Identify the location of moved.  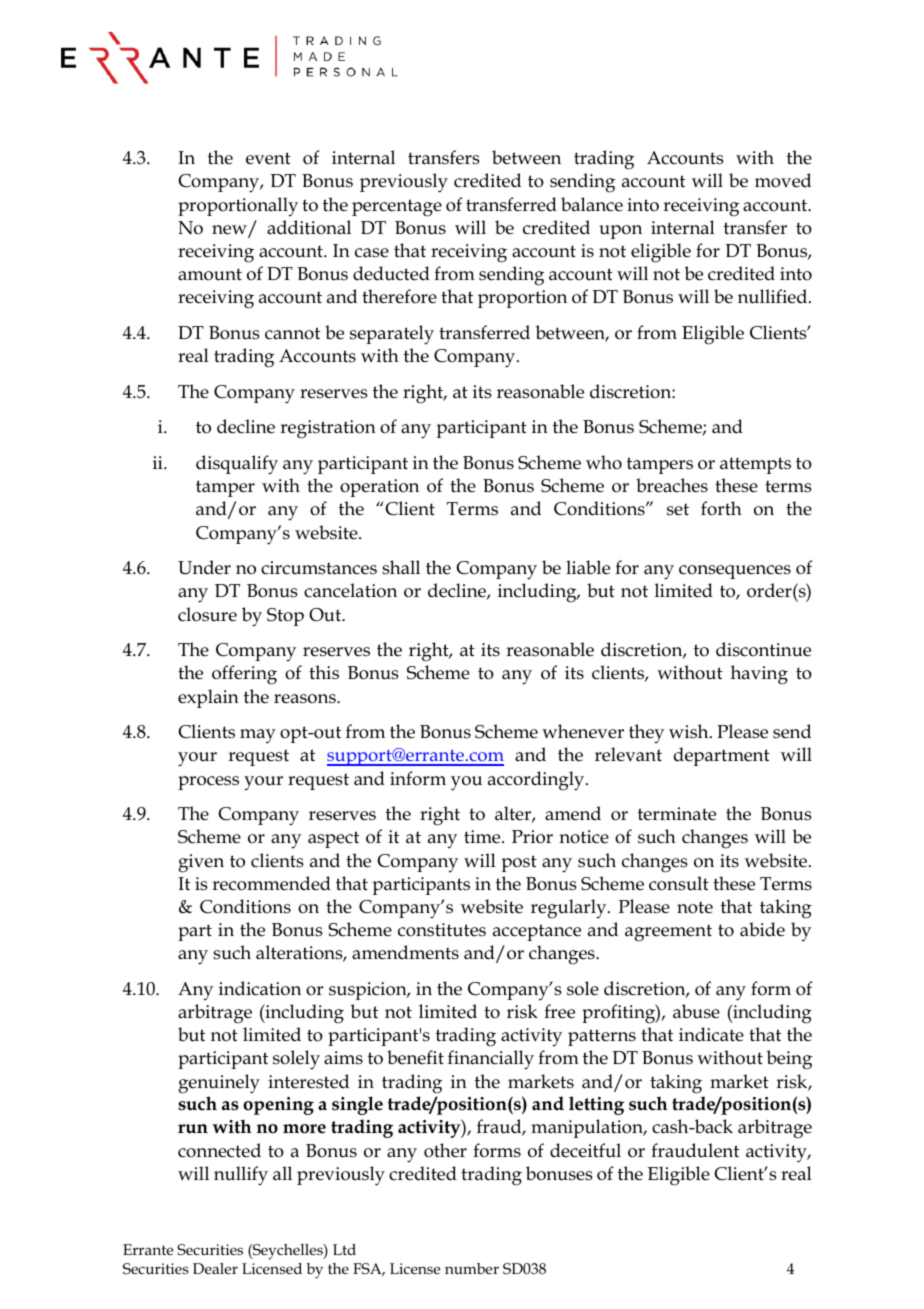
(783, 180).
